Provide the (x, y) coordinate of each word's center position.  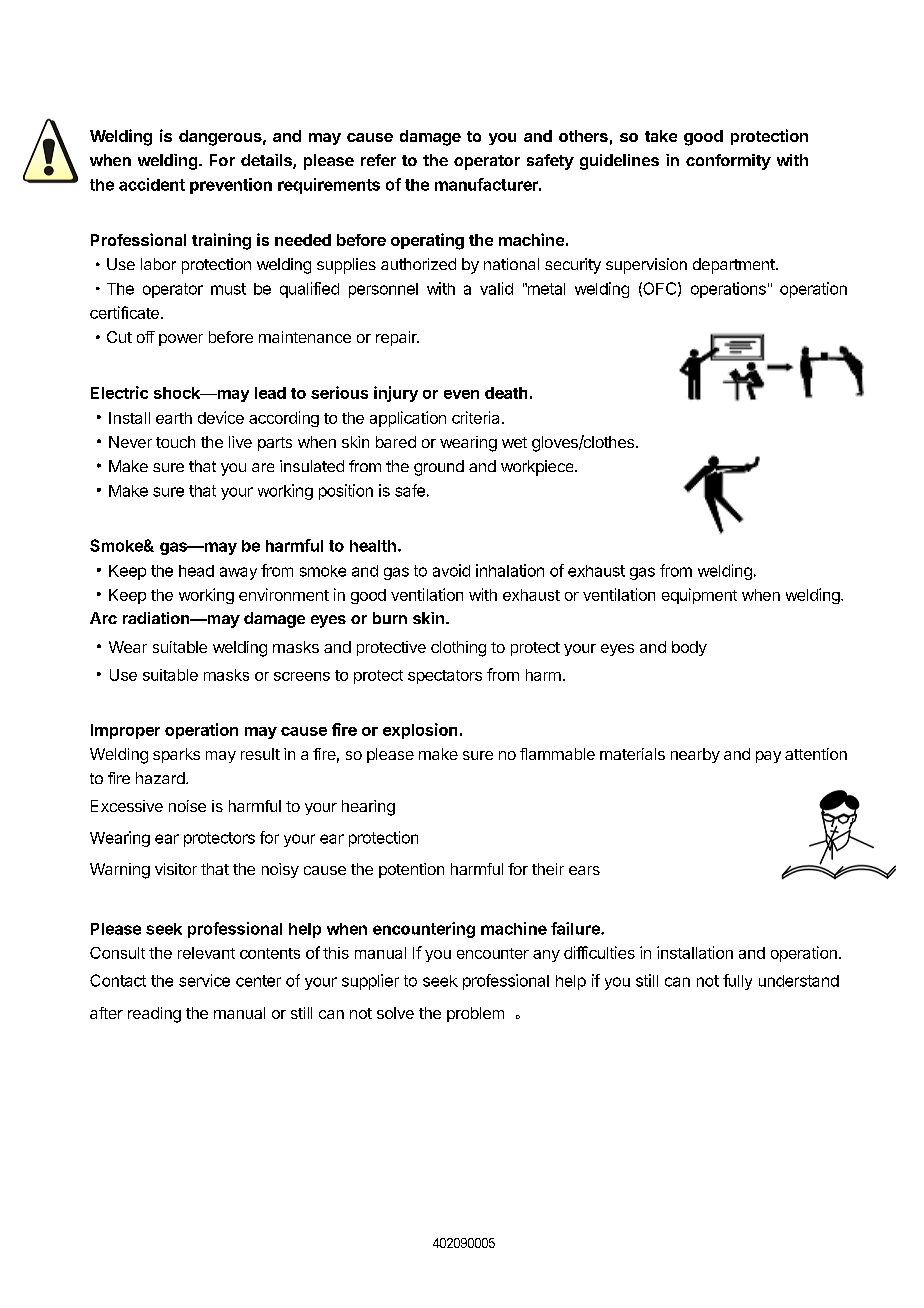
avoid (451, 570)
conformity (728, 162)
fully (737, 982)
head (196, 571)
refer (378, 160)
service (204, 980)
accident (152, 184)
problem (475, 1014)
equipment (699, 596)
